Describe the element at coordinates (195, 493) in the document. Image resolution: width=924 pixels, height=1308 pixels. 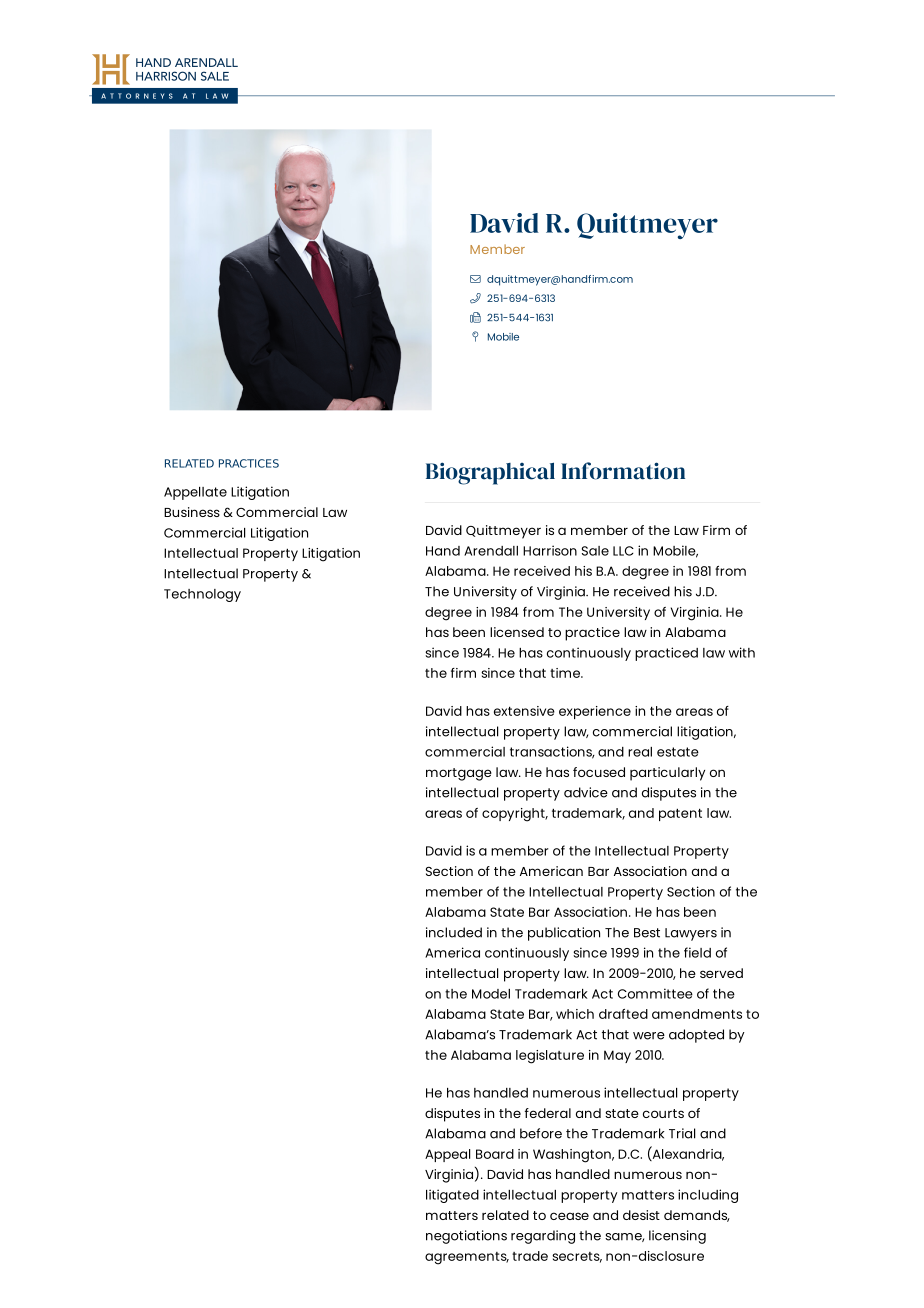
I see `Appellate` at that location.
